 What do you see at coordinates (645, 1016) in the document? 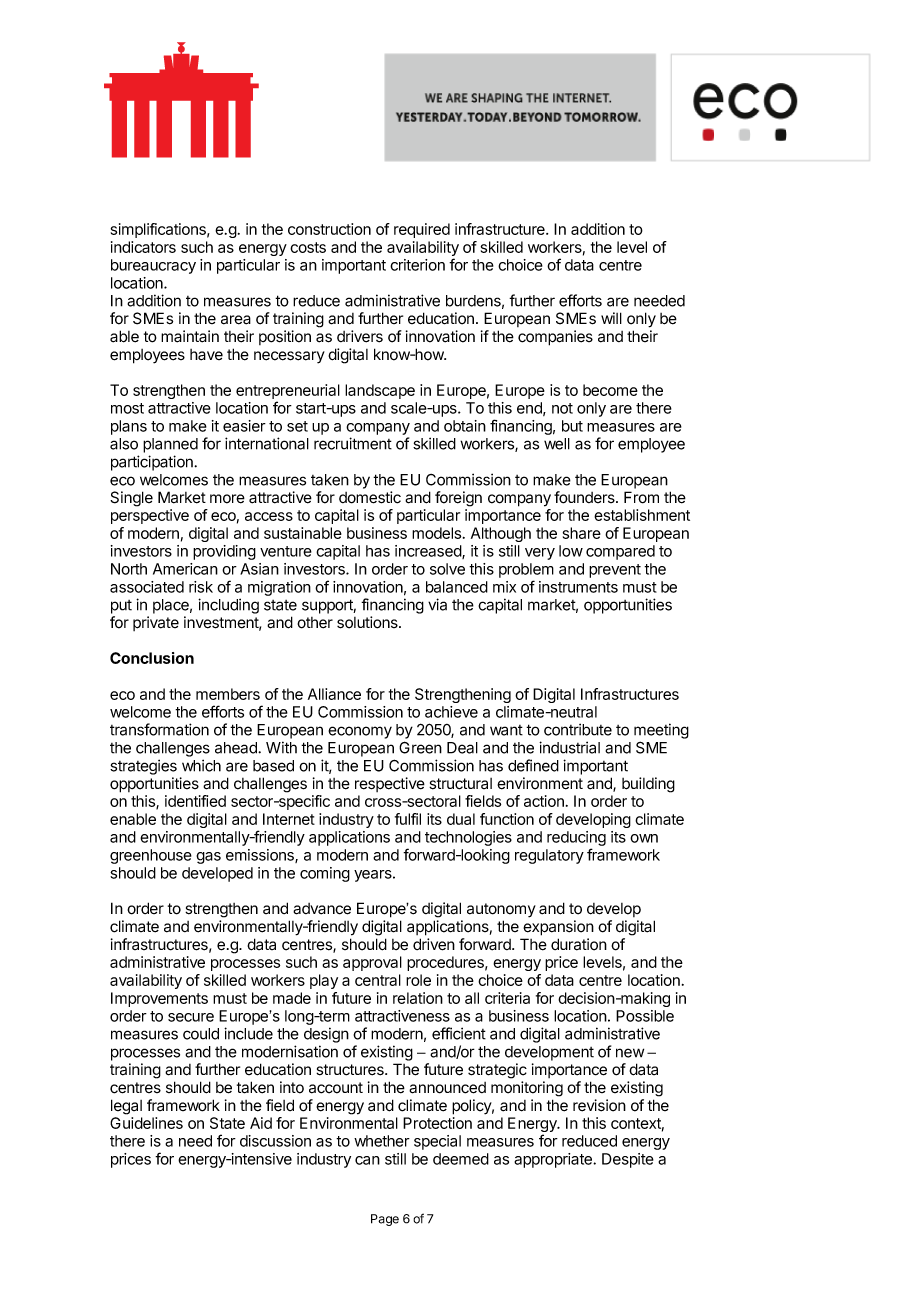
I see `Possible` at bounding box center [645, 1016].
